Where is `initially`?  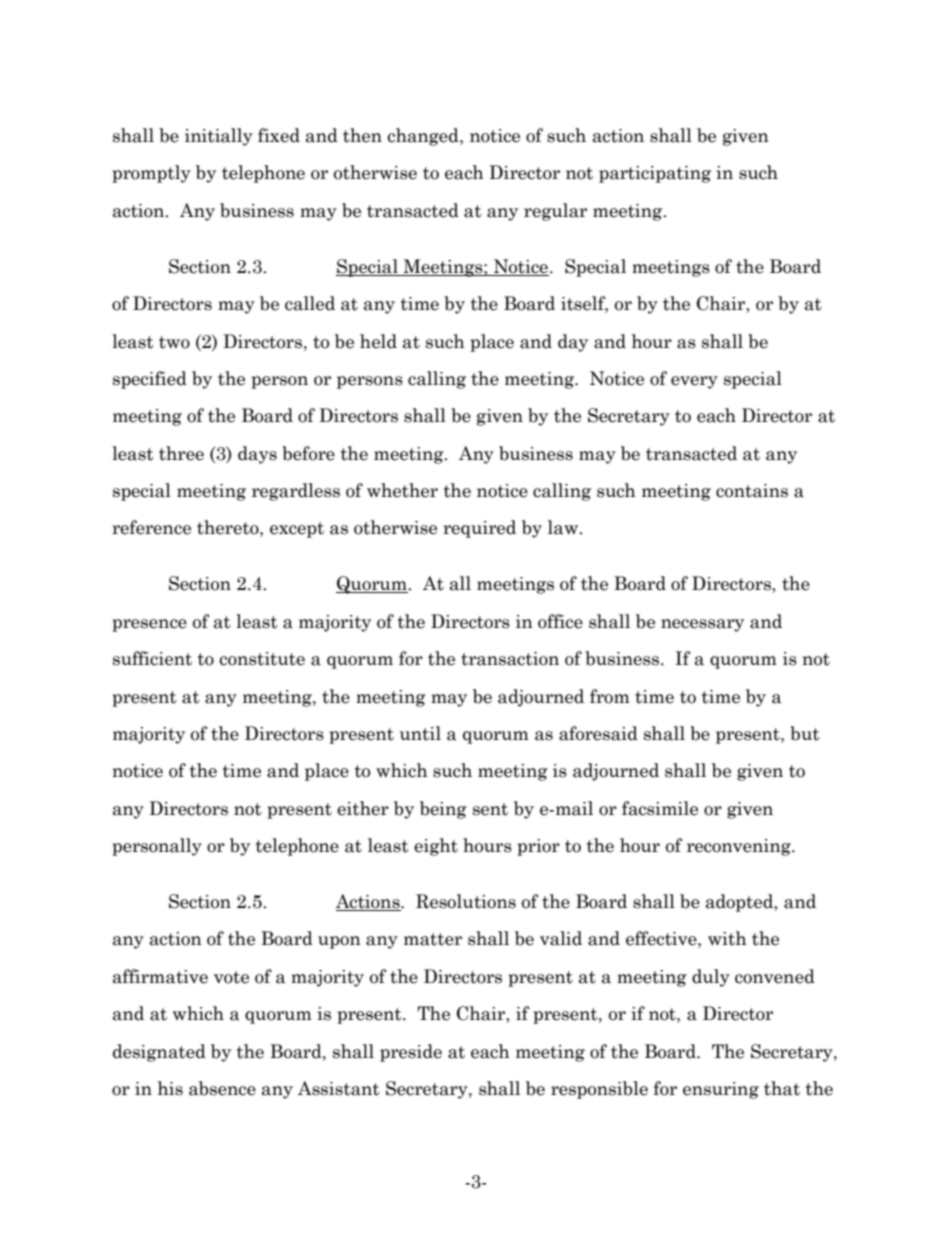 initially is located at coordinates (219, 137).
